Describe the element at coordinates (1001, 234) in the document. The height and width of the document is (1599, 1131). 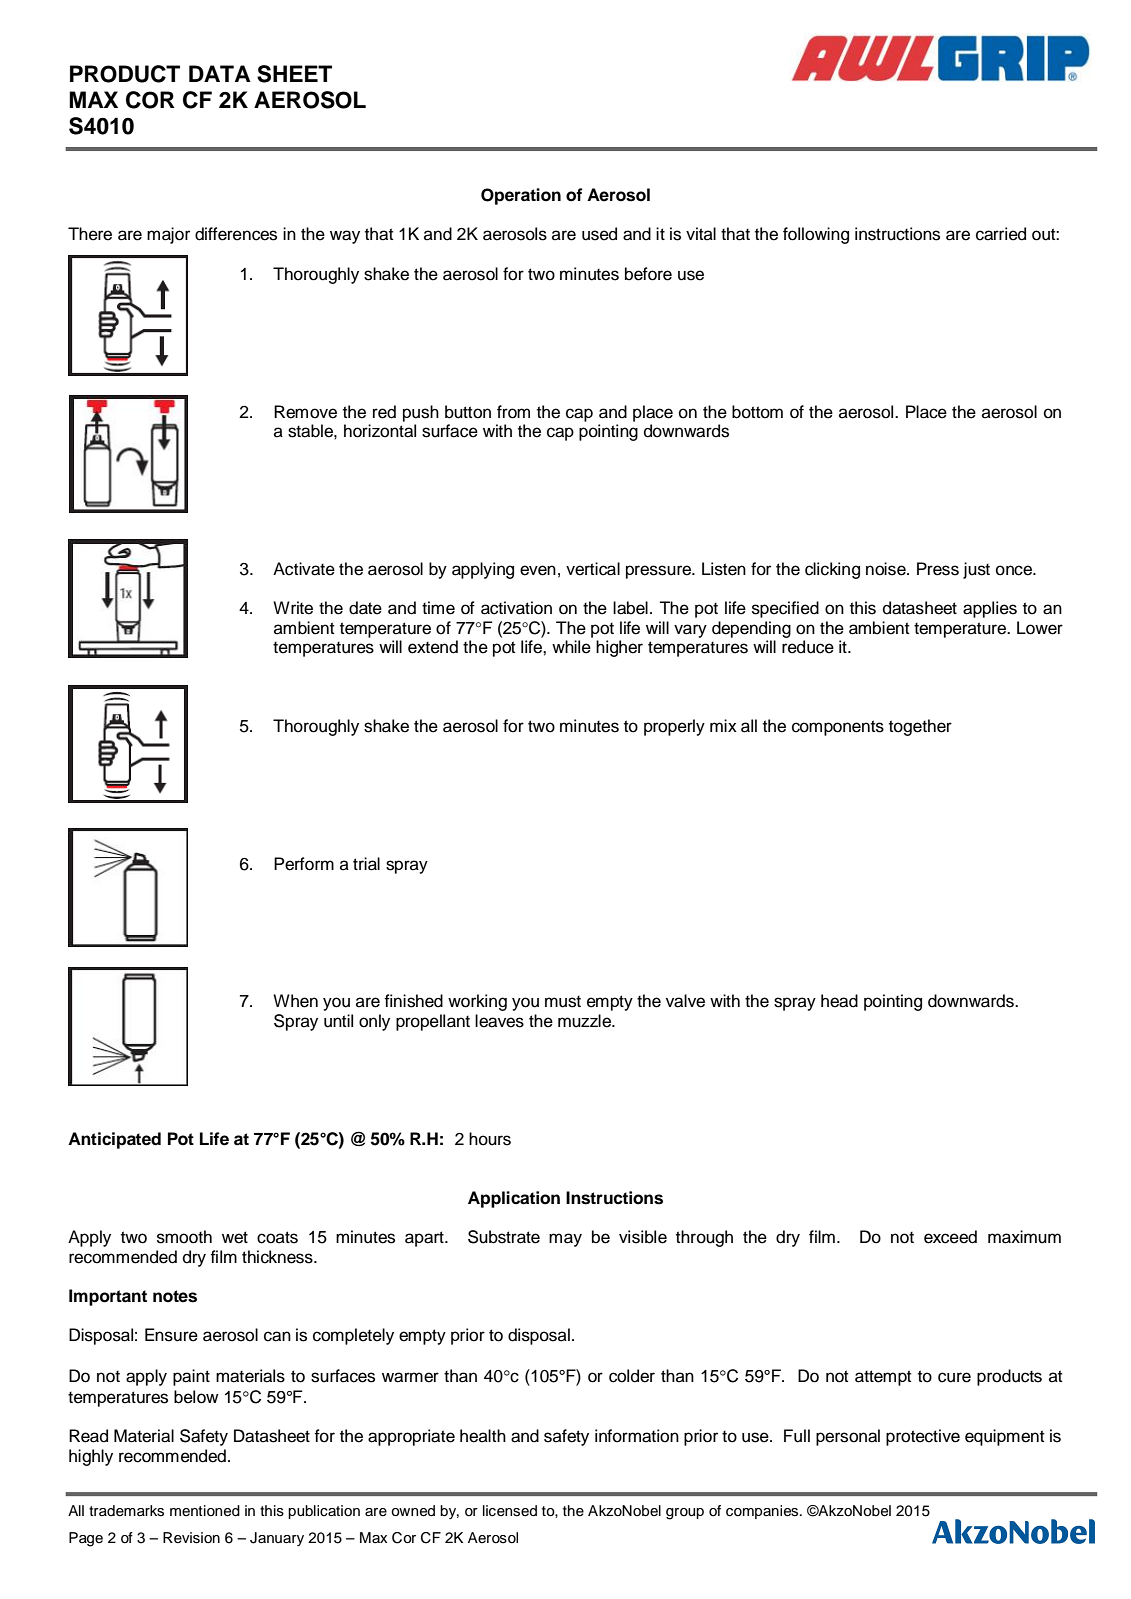
I see `carried` at that location.
